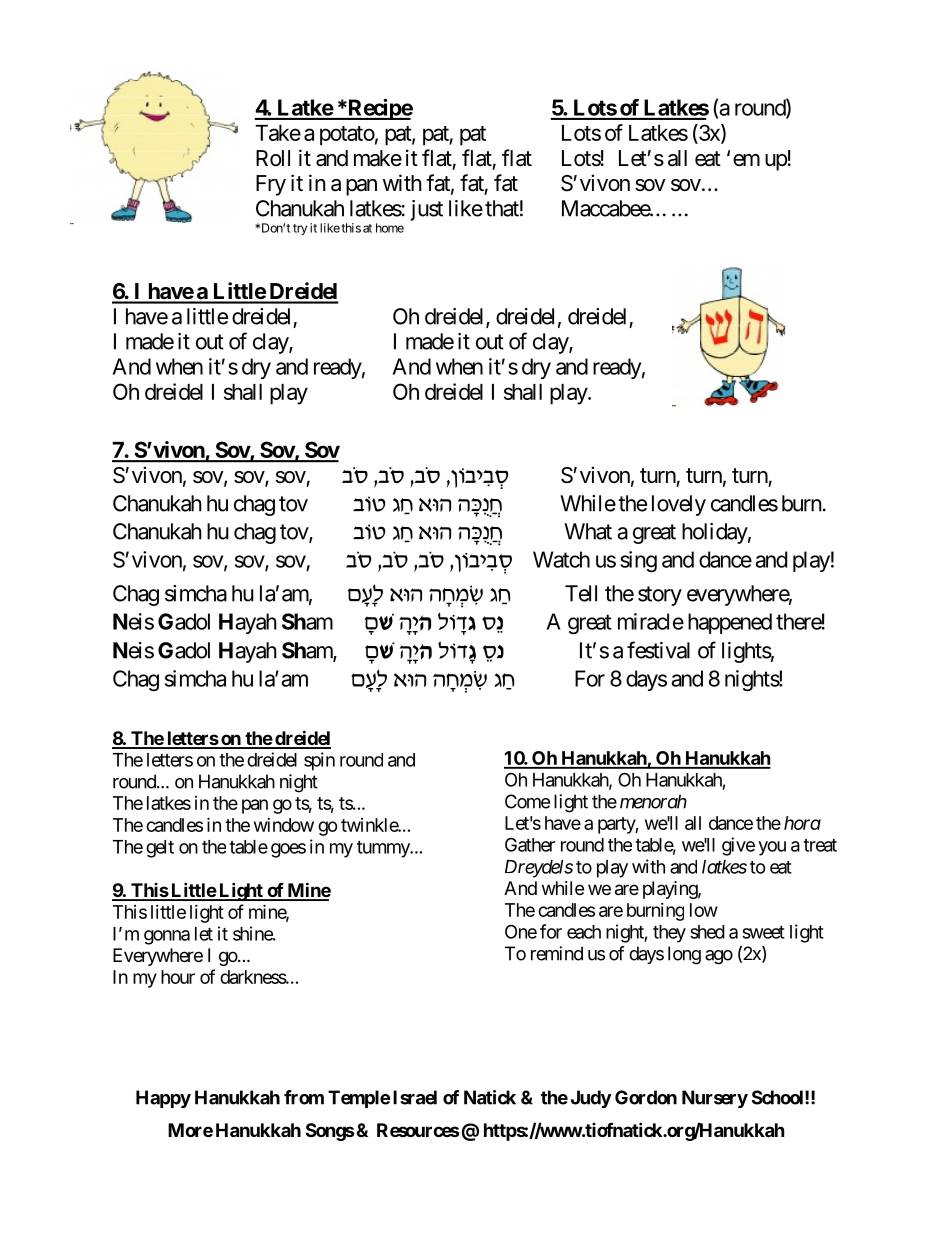  What do you see at coordinates (304, 1097) in the image?
I see `from` at bounding box center [304, 1097].
